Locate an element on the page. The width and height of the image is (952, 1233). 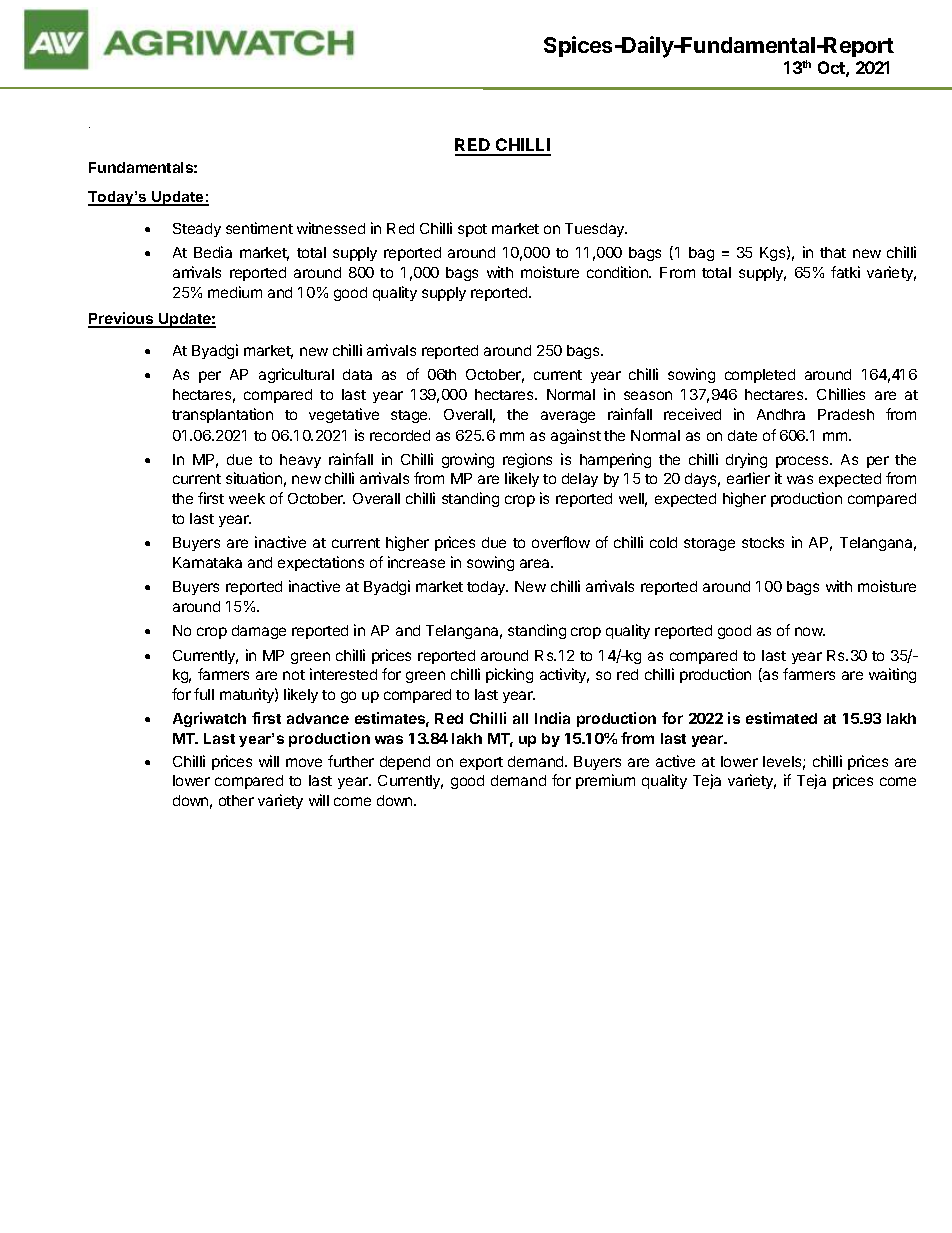
stocks is located at coordinates (763, 542).
